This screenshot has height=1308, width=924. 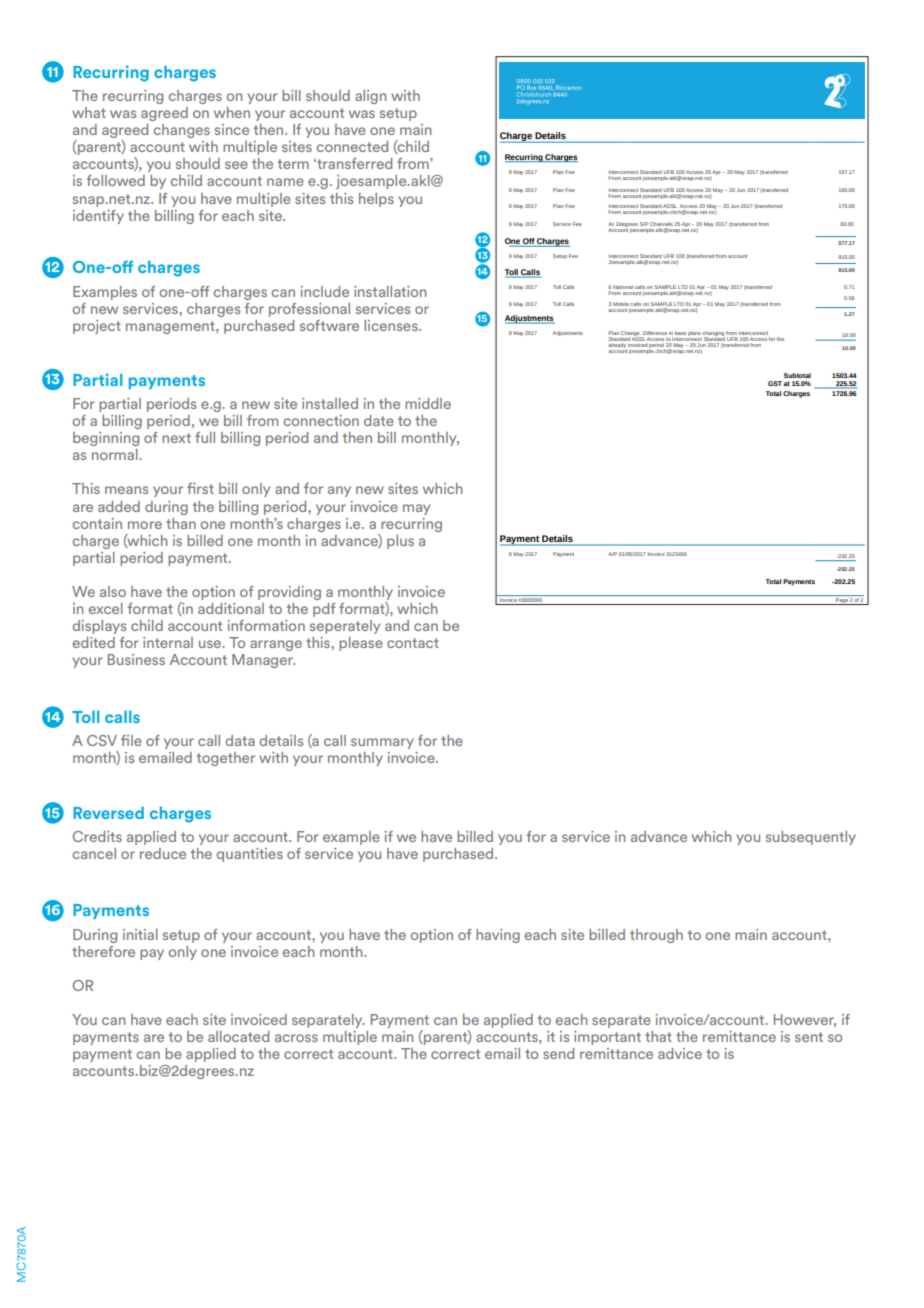 What do you see at coordinates (370, 97) in the screenshot?
I see `align` at bounding box center [370, 97].
